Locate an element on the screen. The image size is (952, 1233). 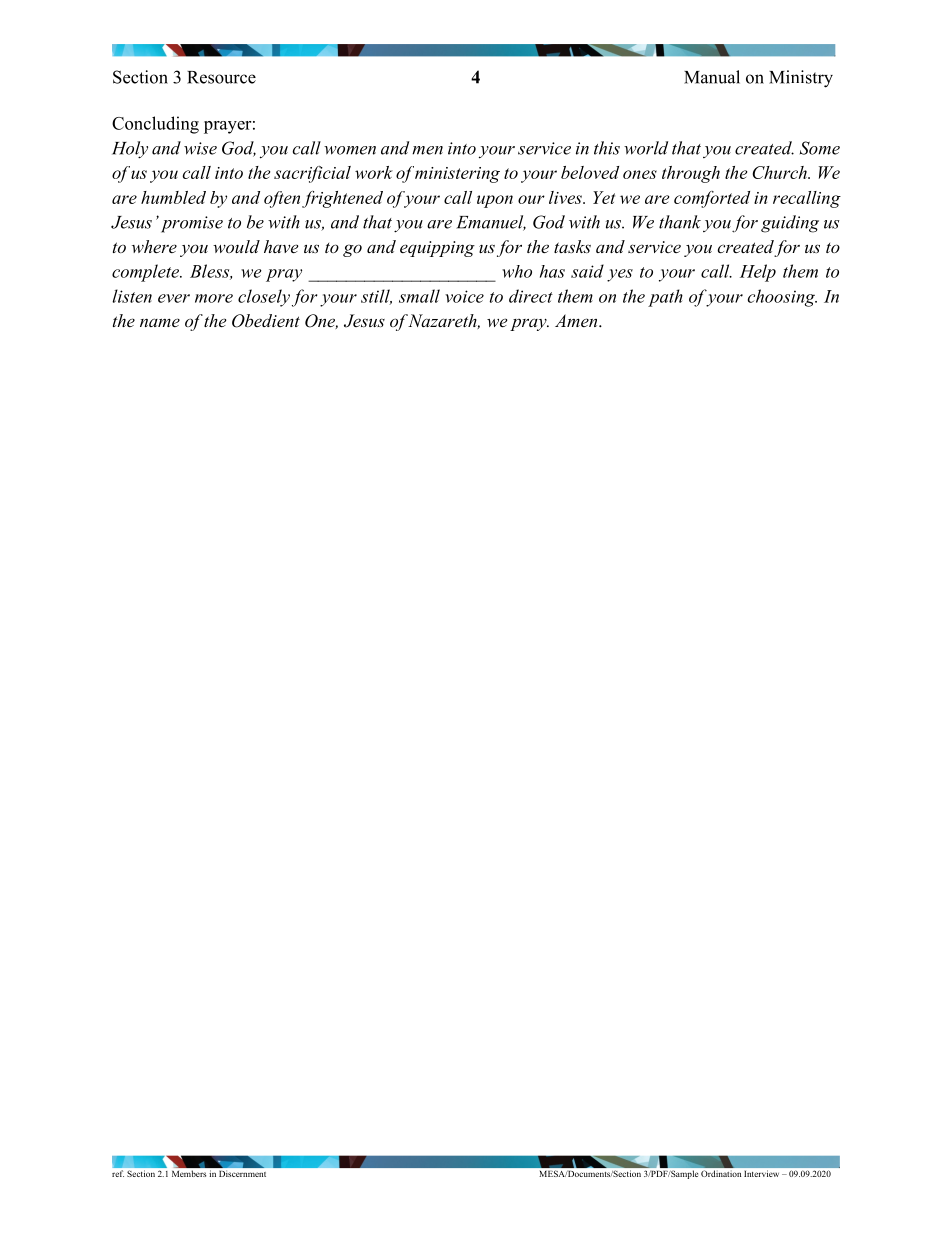
Church is located at coordinates (780, 172).
